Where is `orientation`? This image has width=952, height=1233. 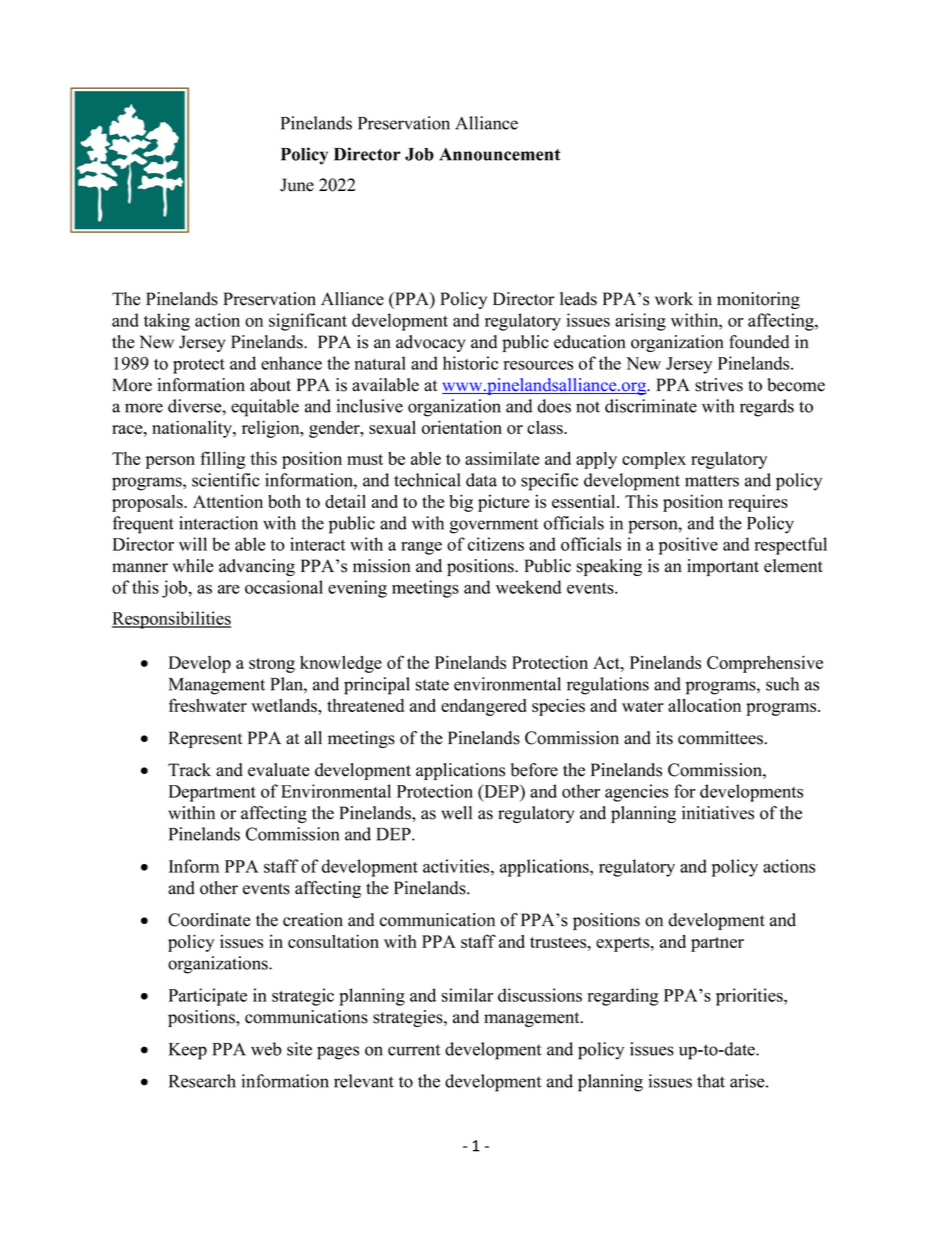
orientation is located at coordinates (462, 427).
